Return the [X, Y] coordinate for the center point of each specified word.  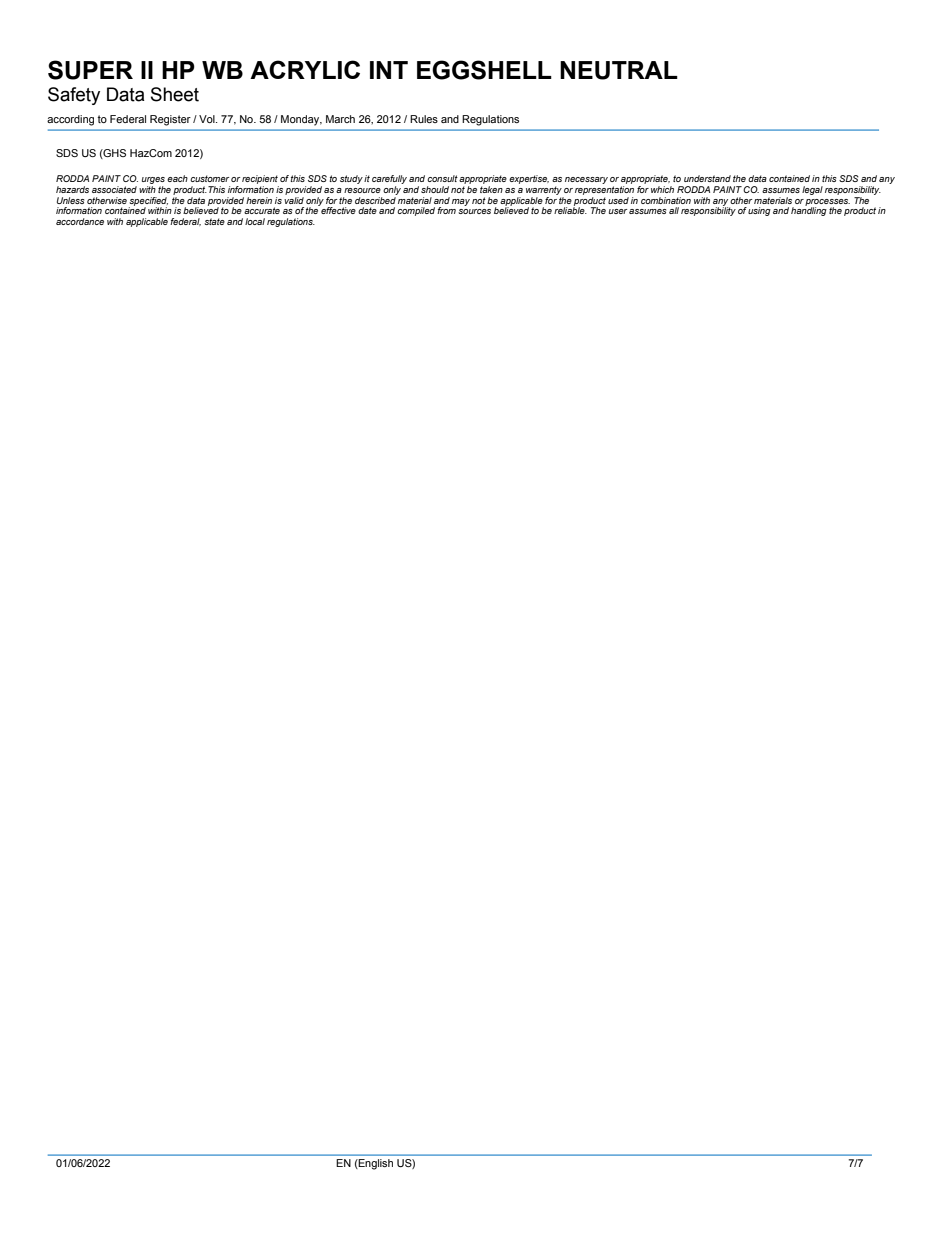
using [759, 211]
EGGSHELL [484, 70]
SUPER [90, 70]
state [214, 221]
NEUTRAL [619, 70]
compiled [416, 211]
